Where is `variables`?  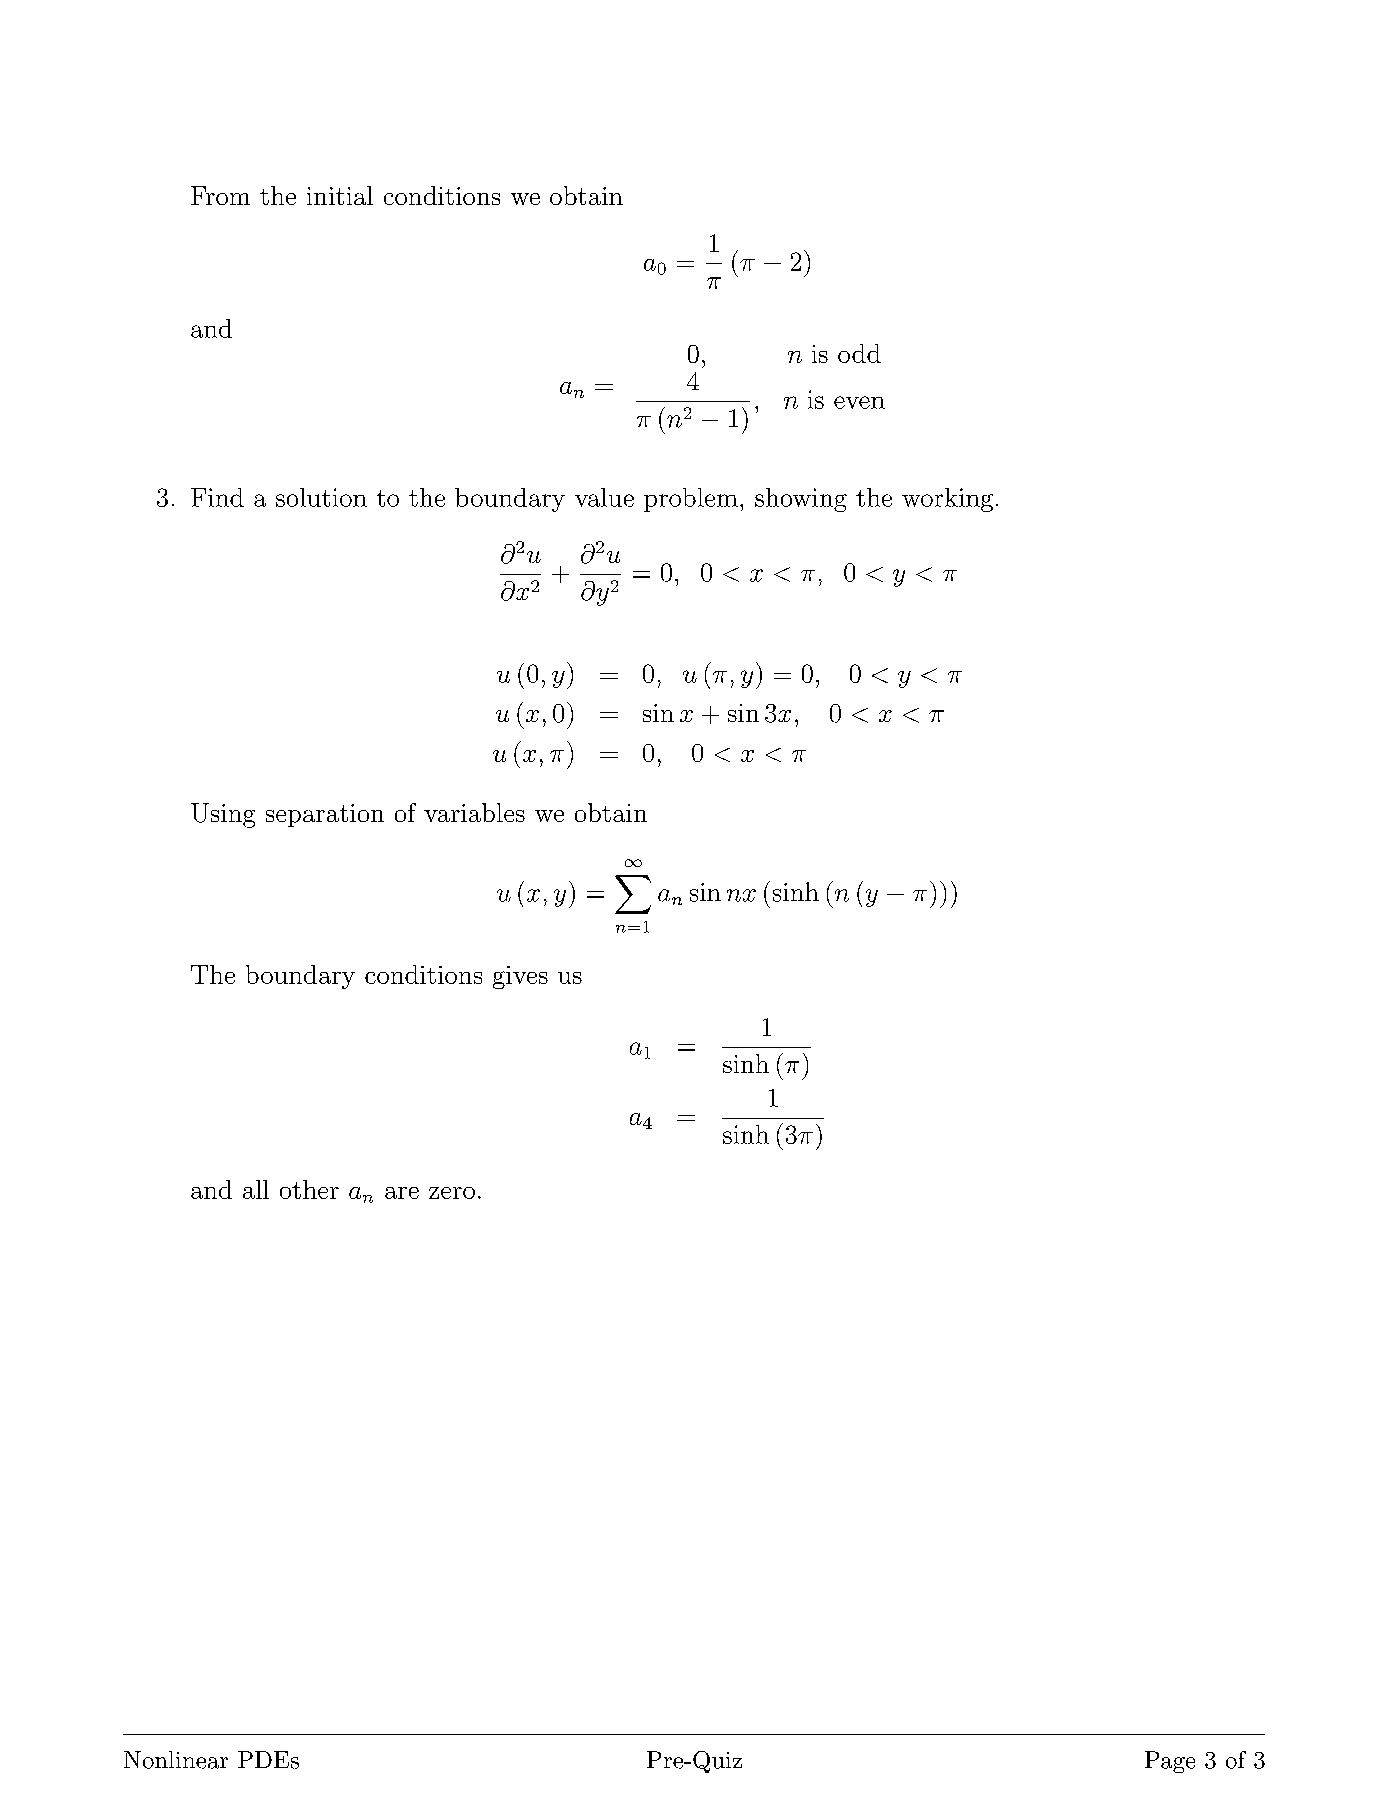 variables is located at coordinates (474, 812).
